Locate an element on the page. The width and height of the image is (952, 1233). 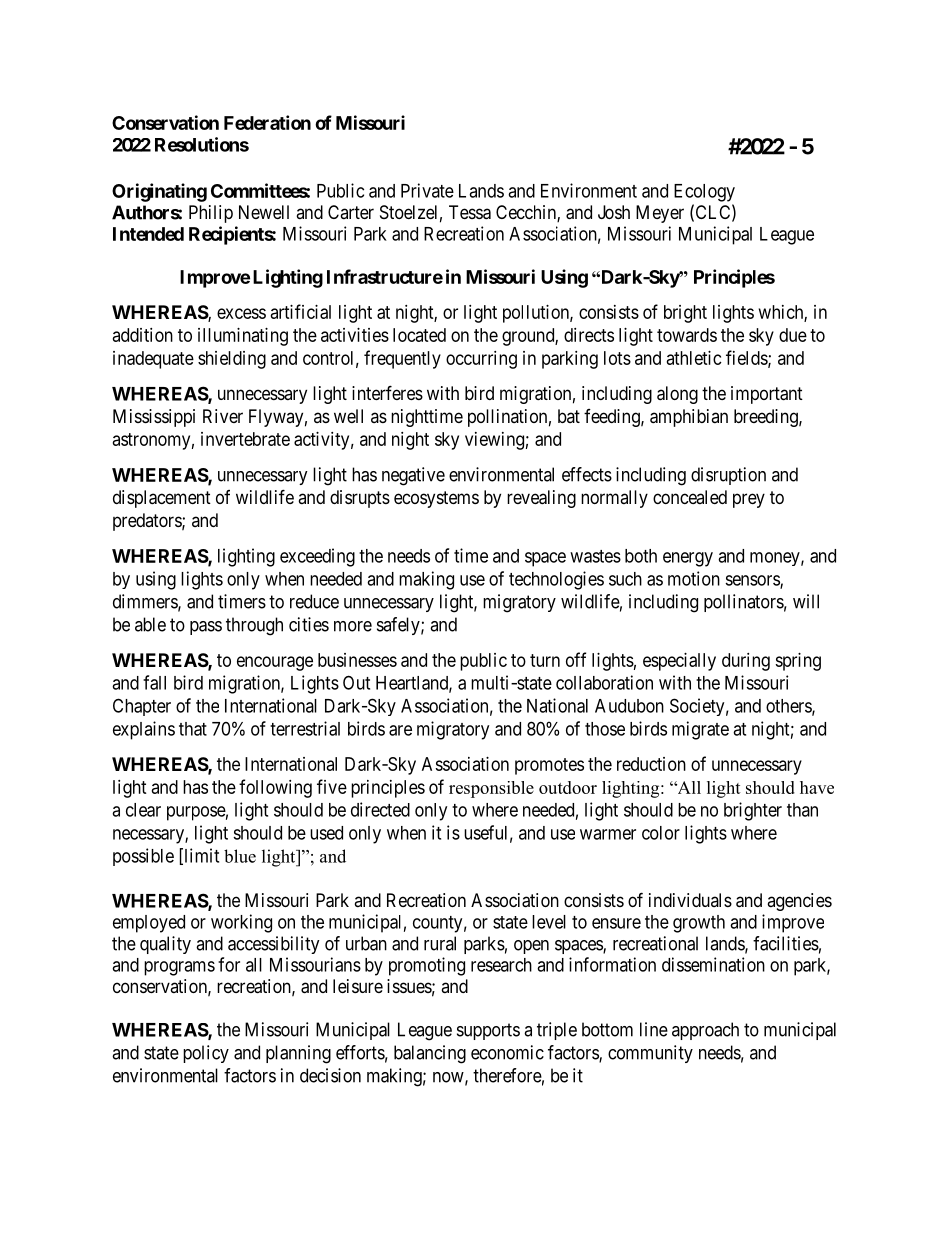
policy is located at coordinates (206, 1054).
